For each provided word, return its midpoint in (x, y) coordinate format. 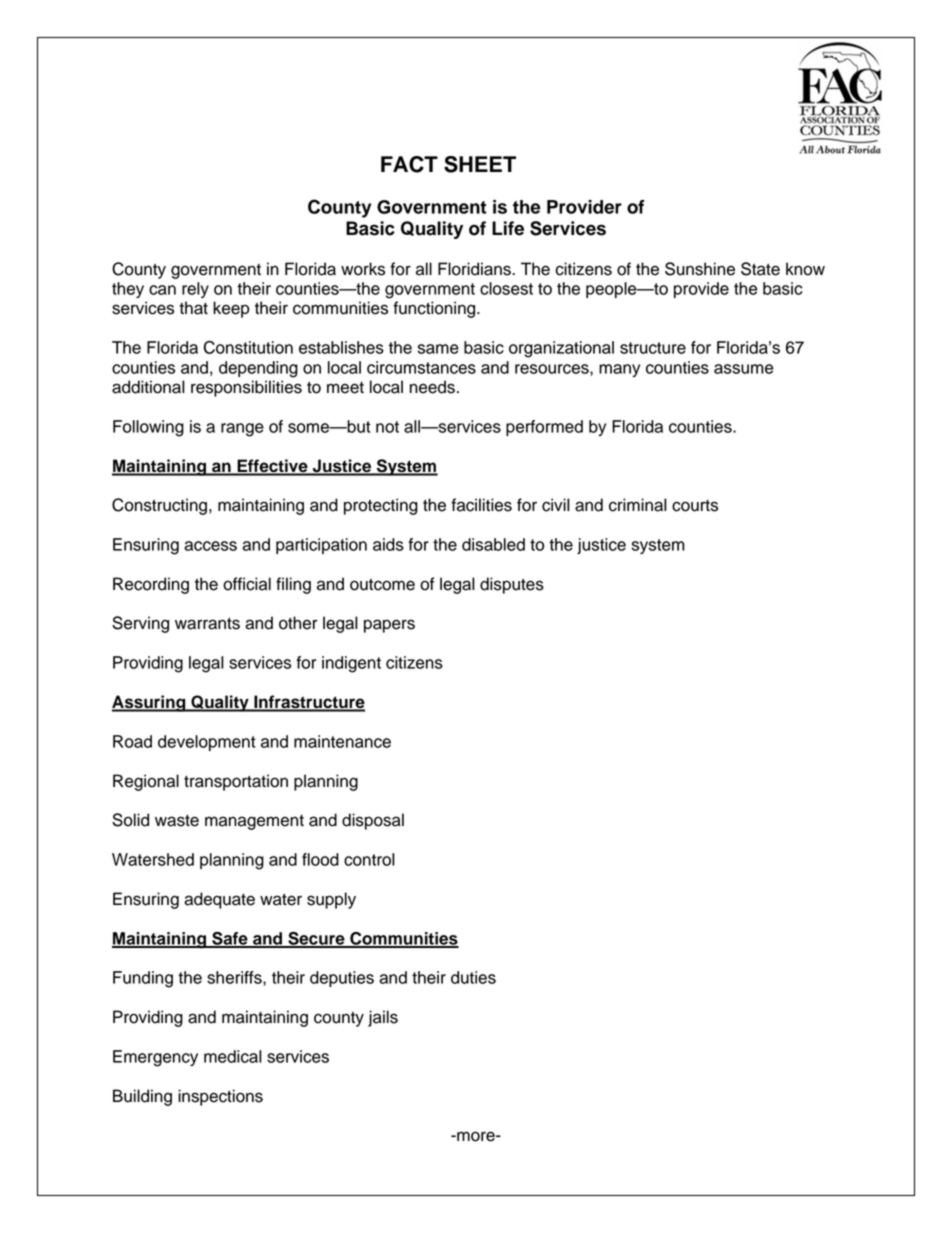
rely (195, 290)
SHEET (480, 164)
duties (473, 977)
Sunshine (700, 269)
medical (233, 1056)
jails (383, 1018)
